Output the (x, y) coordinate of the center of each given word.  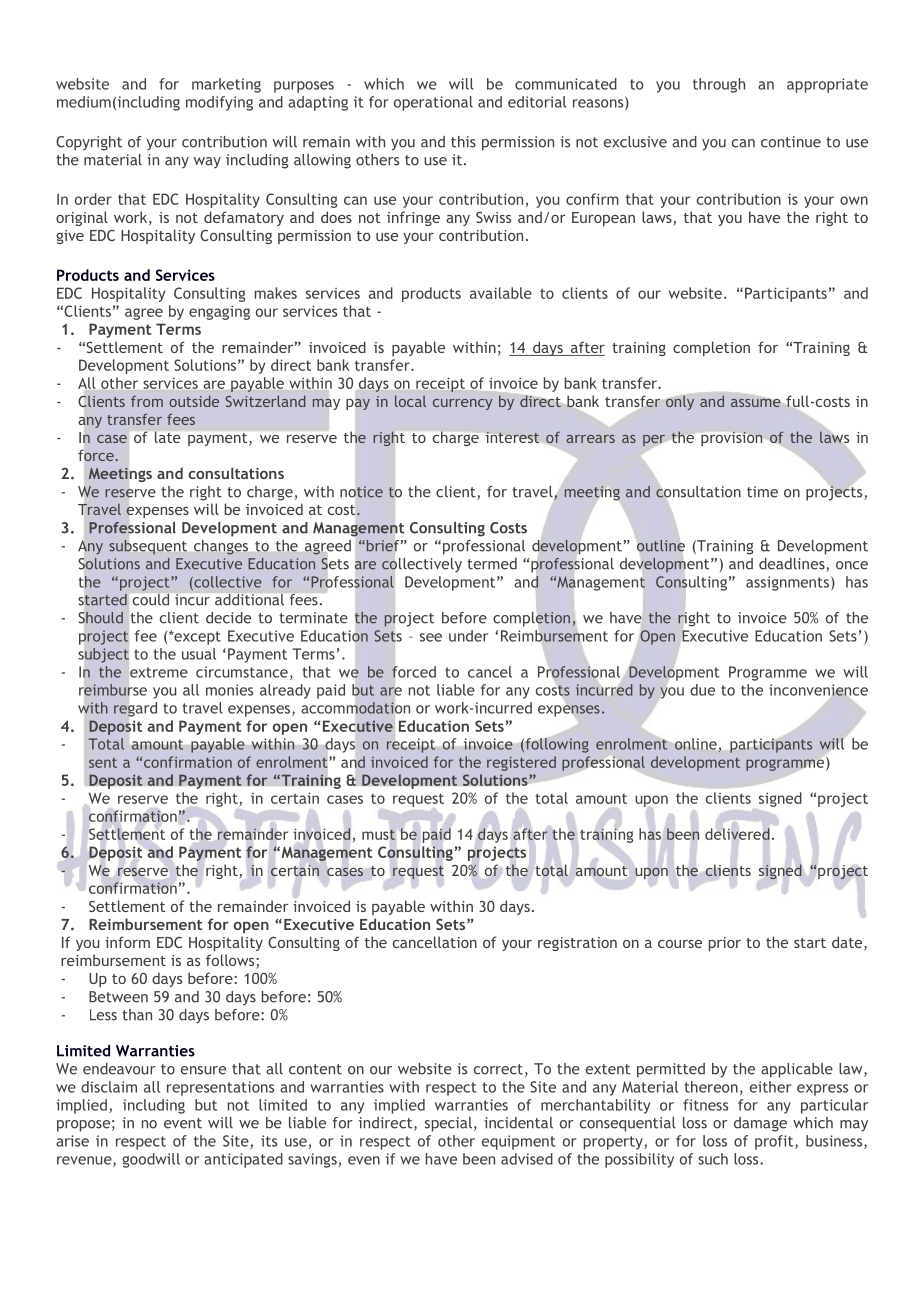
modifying (219, 103)
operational (433, 103)
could (151, 599)
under (468, 636)
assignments (787, 583)
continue (791, 142)
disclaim (109, 1087)
